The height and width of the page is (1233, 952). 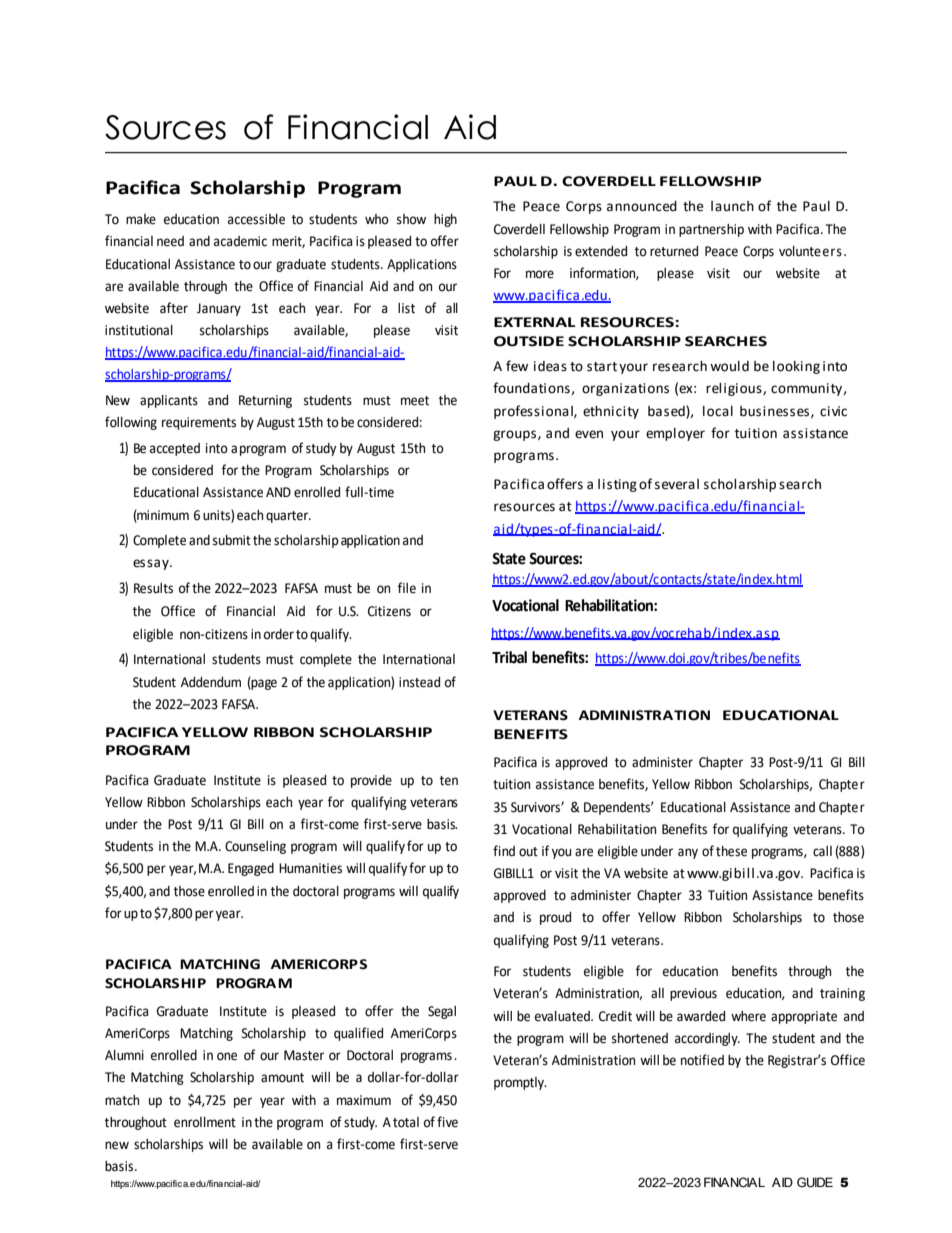 What do you see at coordinates (407, 588) in the page?
I see `file` at bounding box center [407, 588].
